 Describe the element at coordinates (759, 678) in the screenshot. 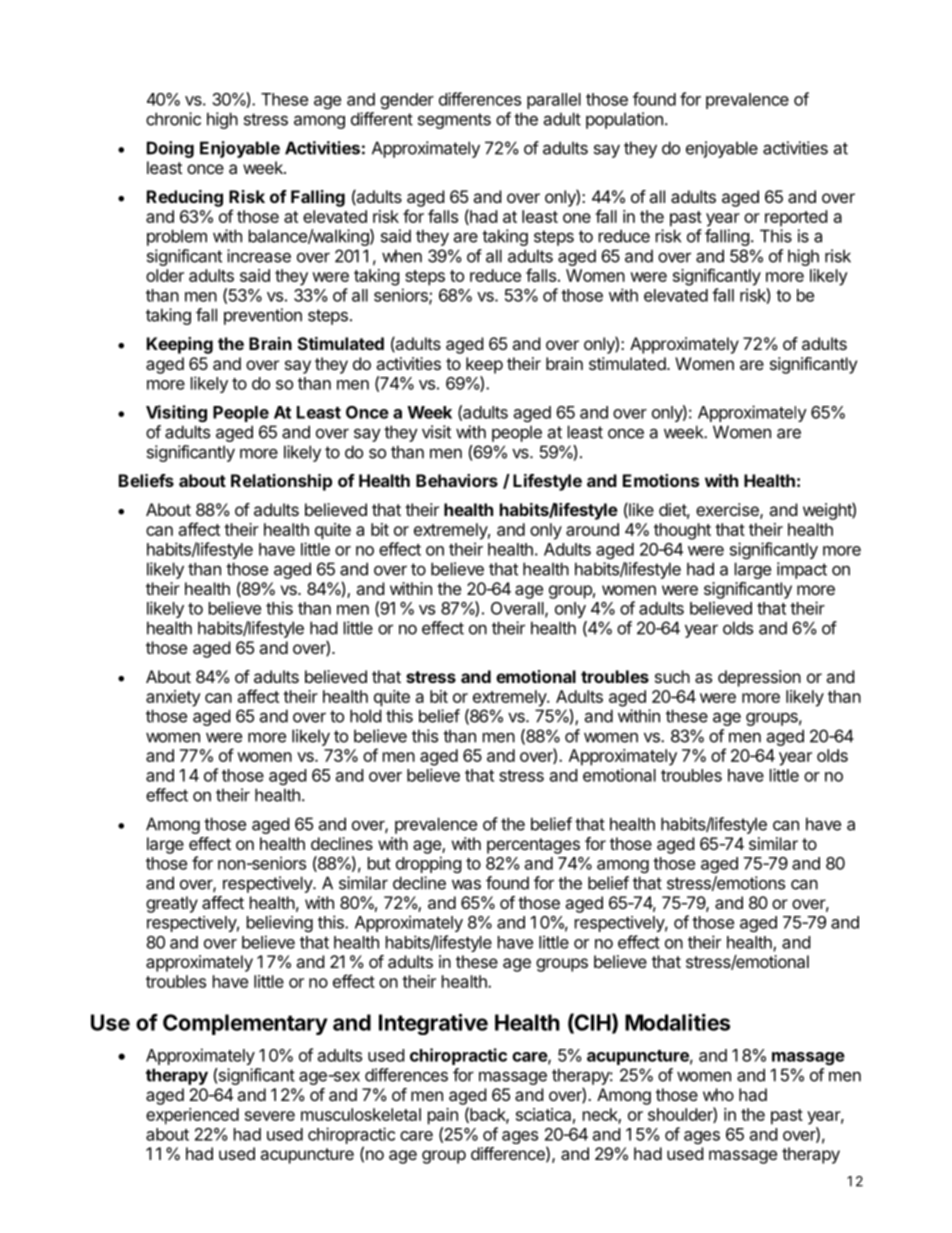

I see `depression` at that location.
